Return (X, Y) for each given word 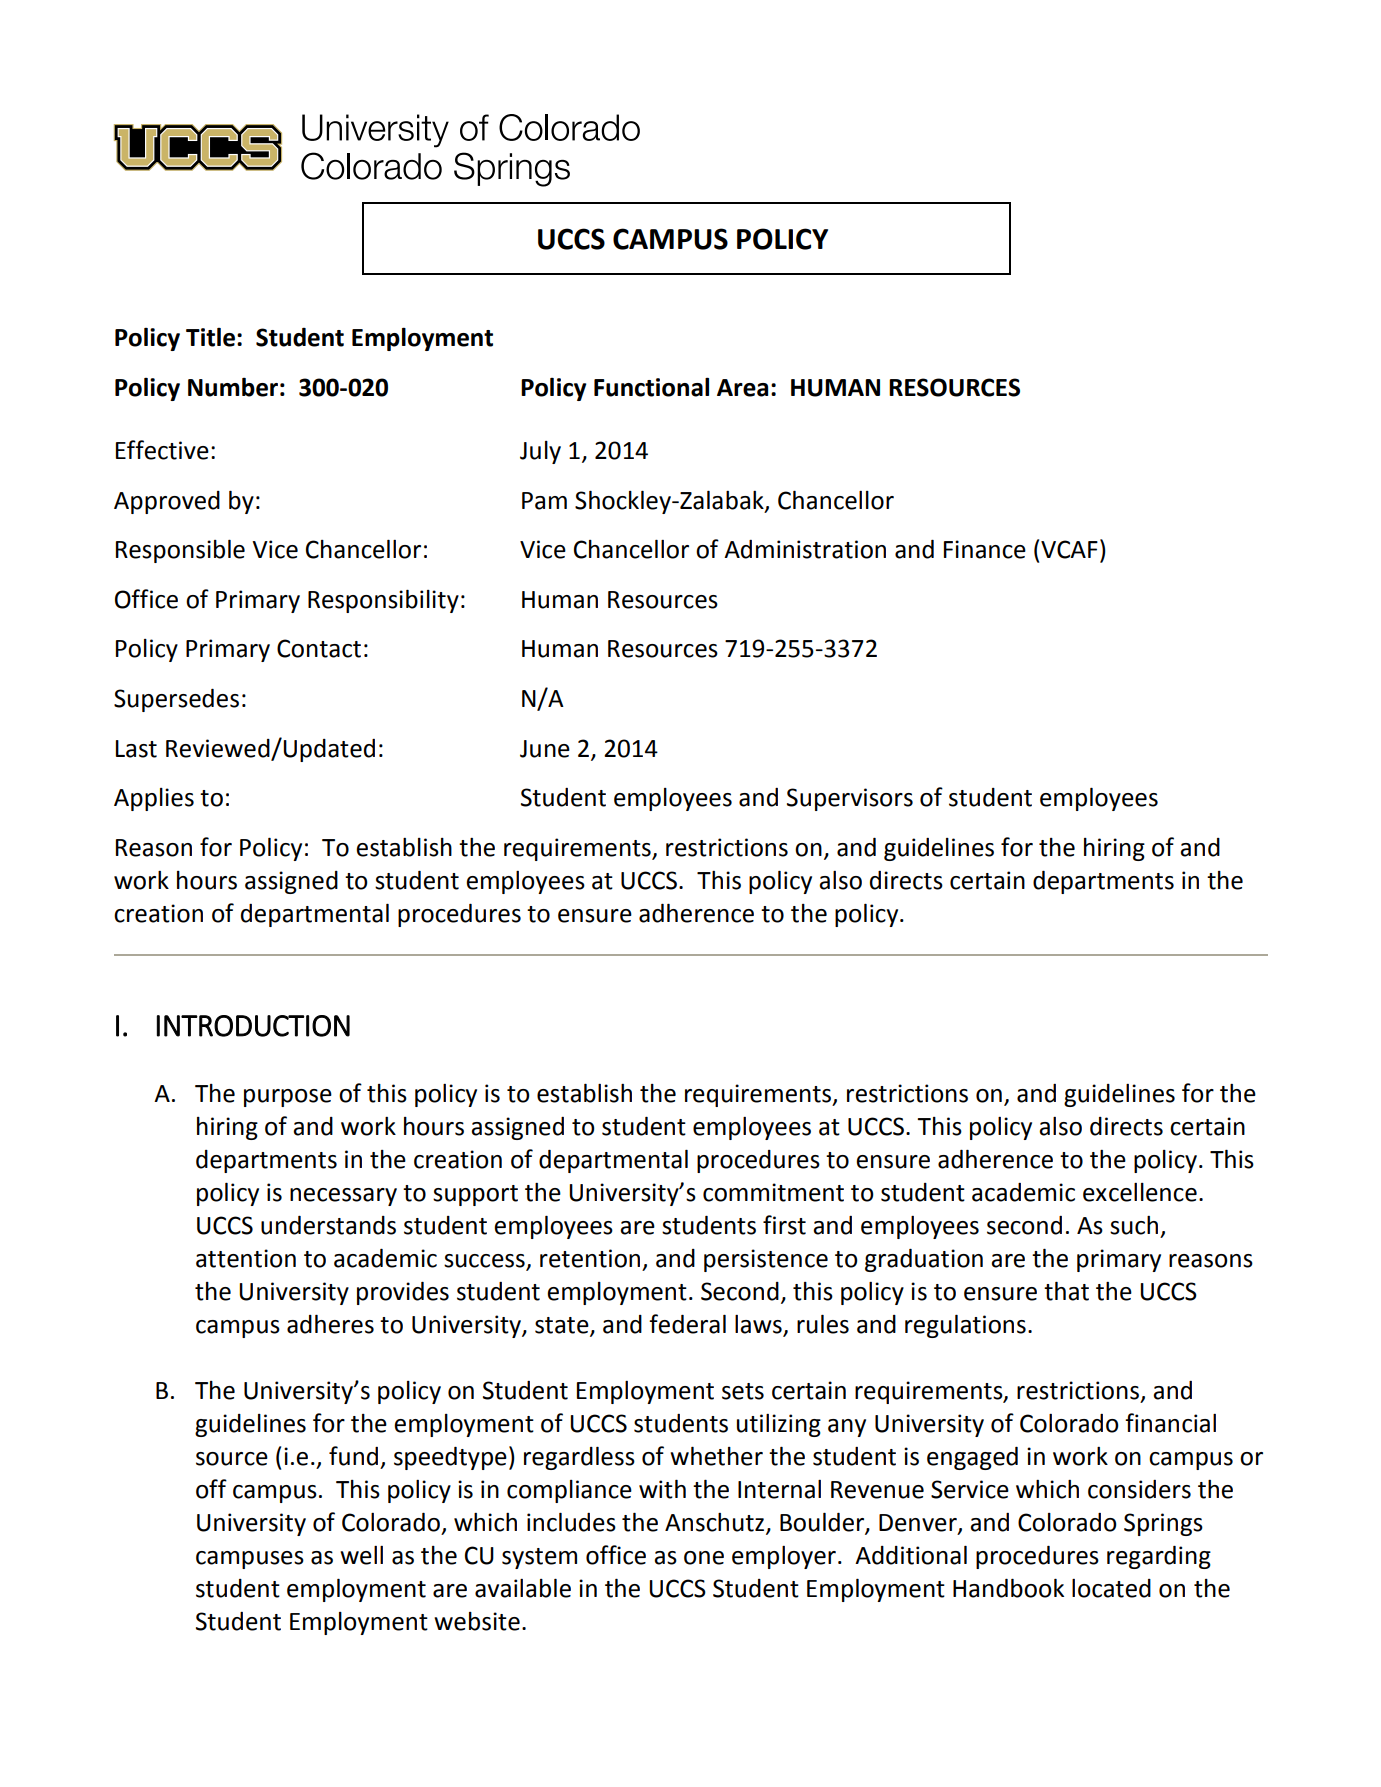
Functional (651, 387)
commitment (773, 1192)
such (1134, 1225)
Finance (985, 549)
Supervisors (850, 799)
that (1066, 1291)
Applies (154, 799)
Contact (319, 648)
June (545, 749)
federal (687, 1324)
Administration (805, 549)
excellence (1140, 1192)
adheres (330, 1324)
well (361, 1555)
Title (210, 337)
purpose (288, 1098)
